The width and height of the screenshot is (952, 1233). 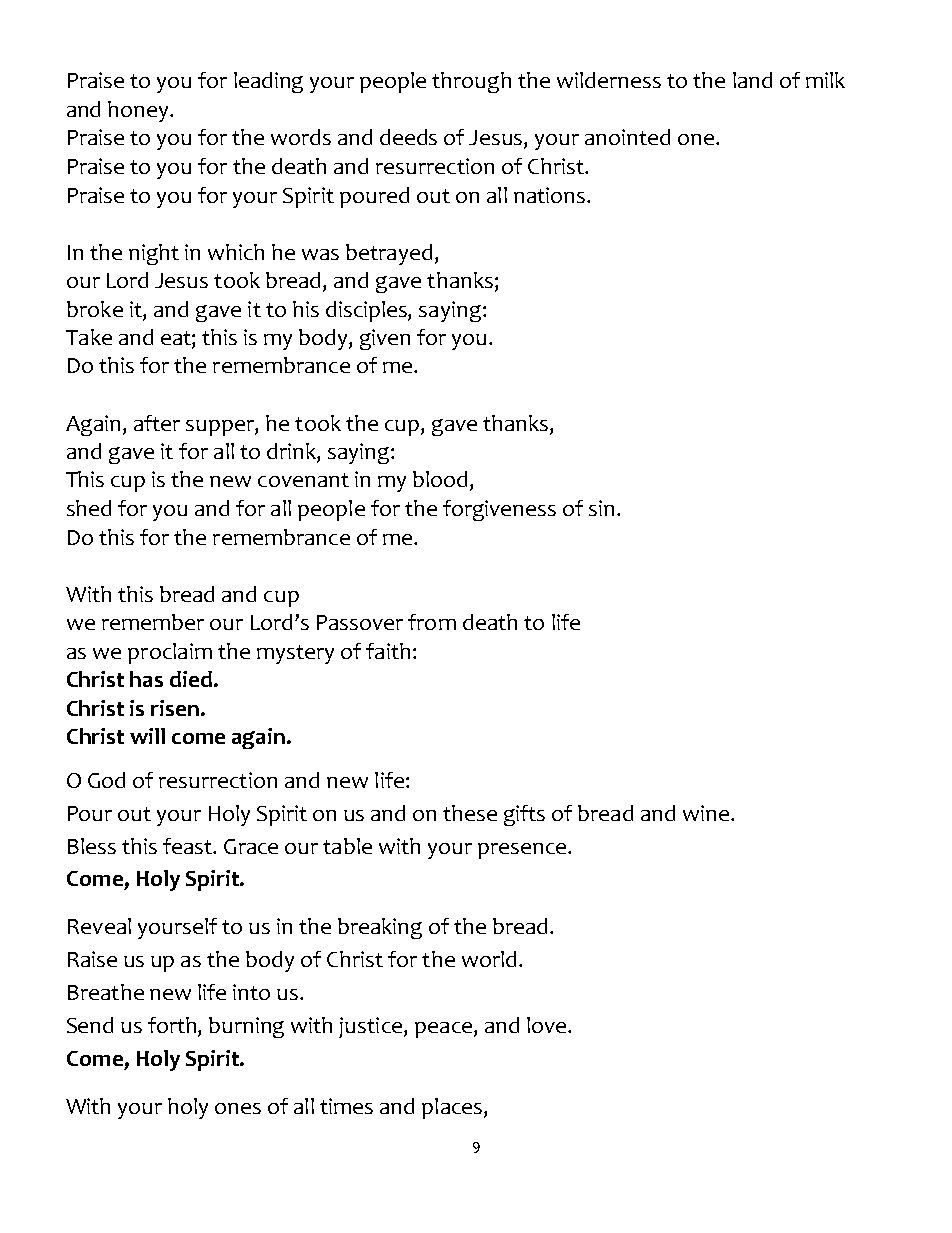 I want to click on presence, so click(x=523, y=851).
